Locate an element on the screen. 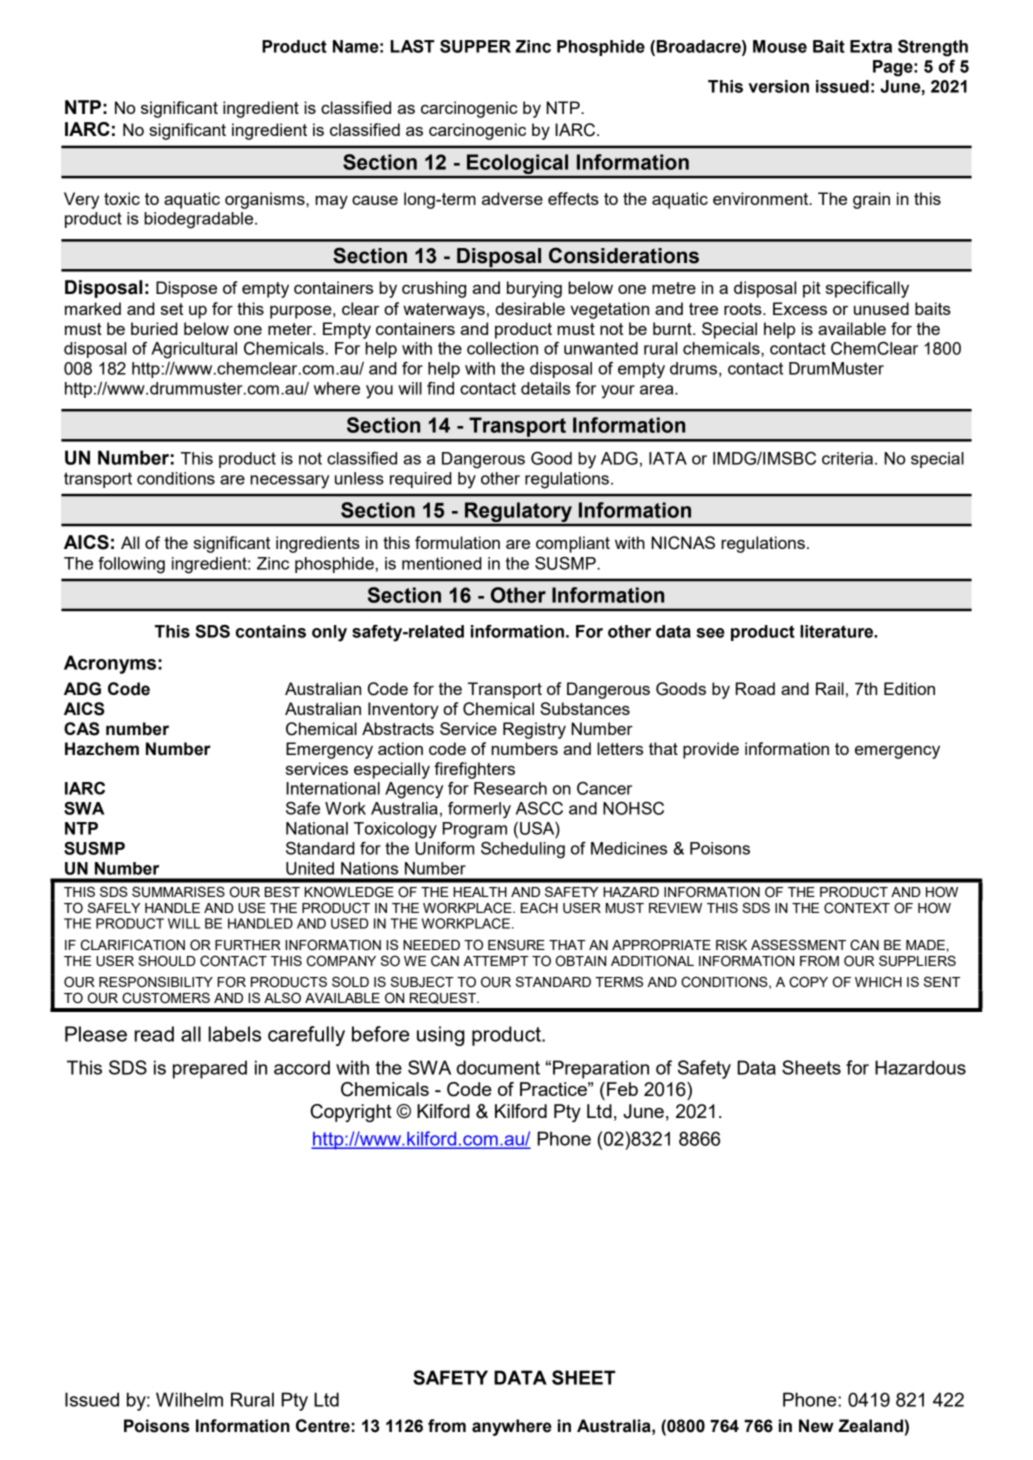 The height and width of the screenshot is (1460, 1033). prepared is located at coordinates (210, 1069).
